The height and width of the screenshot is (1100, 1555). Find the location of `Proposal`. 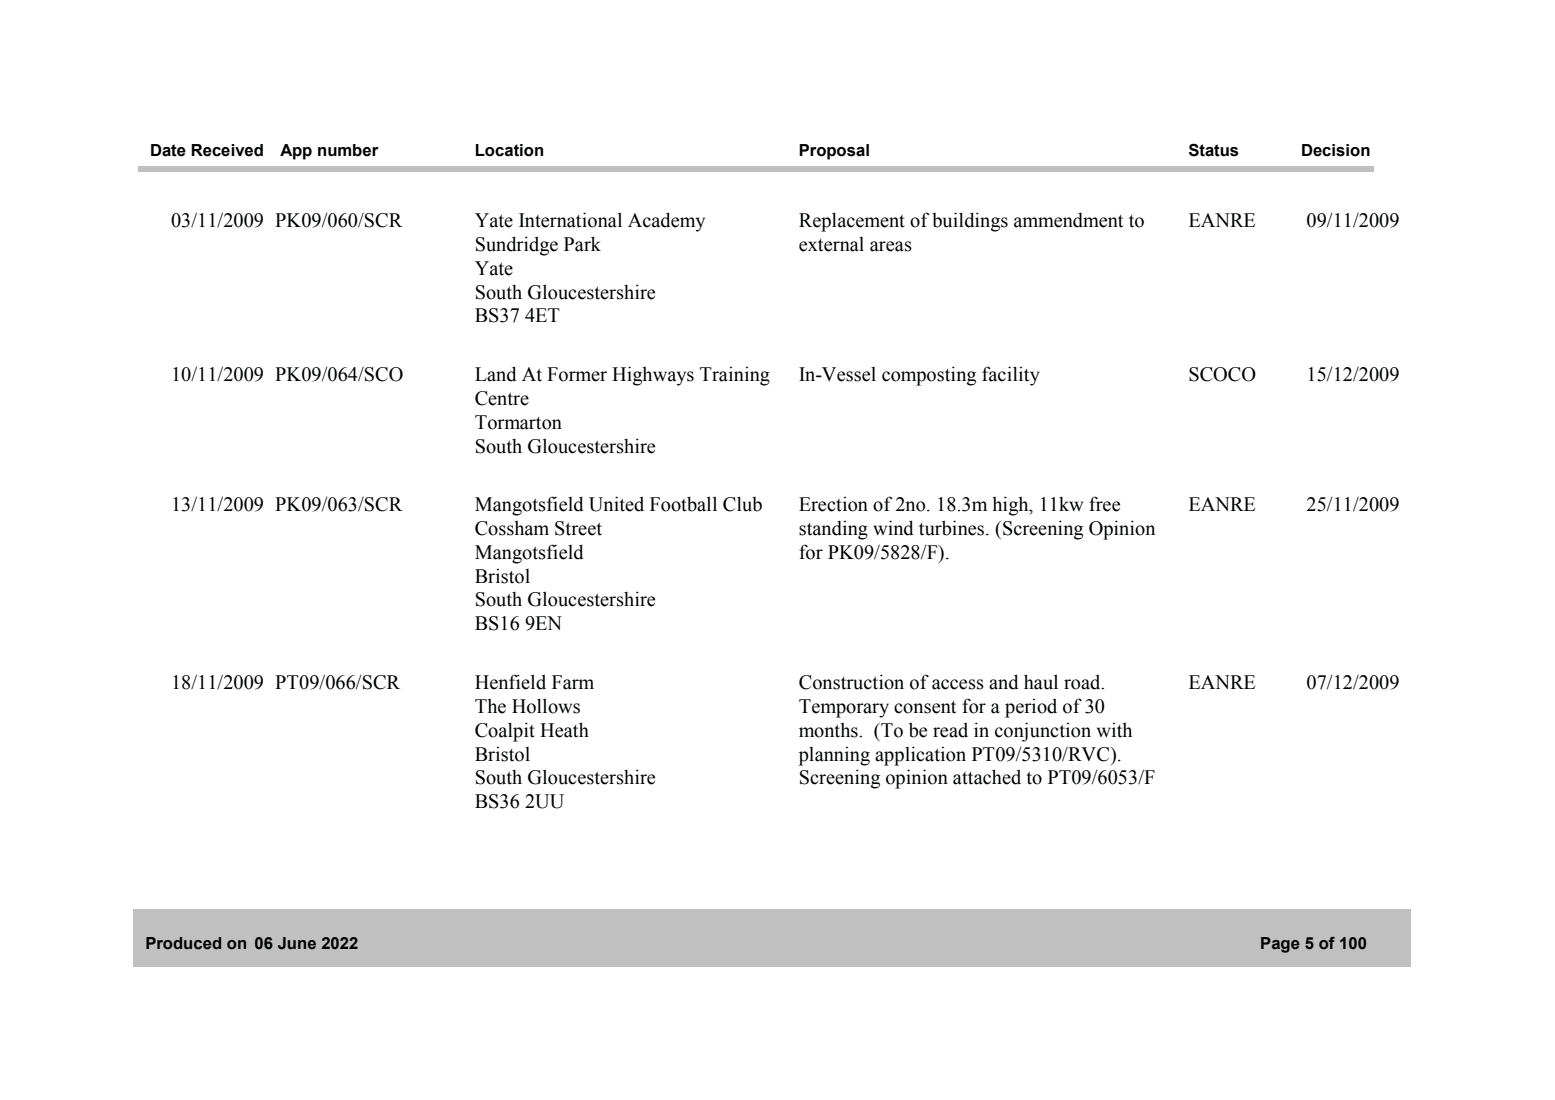

Proposal is located at coordinates (834, 152).
